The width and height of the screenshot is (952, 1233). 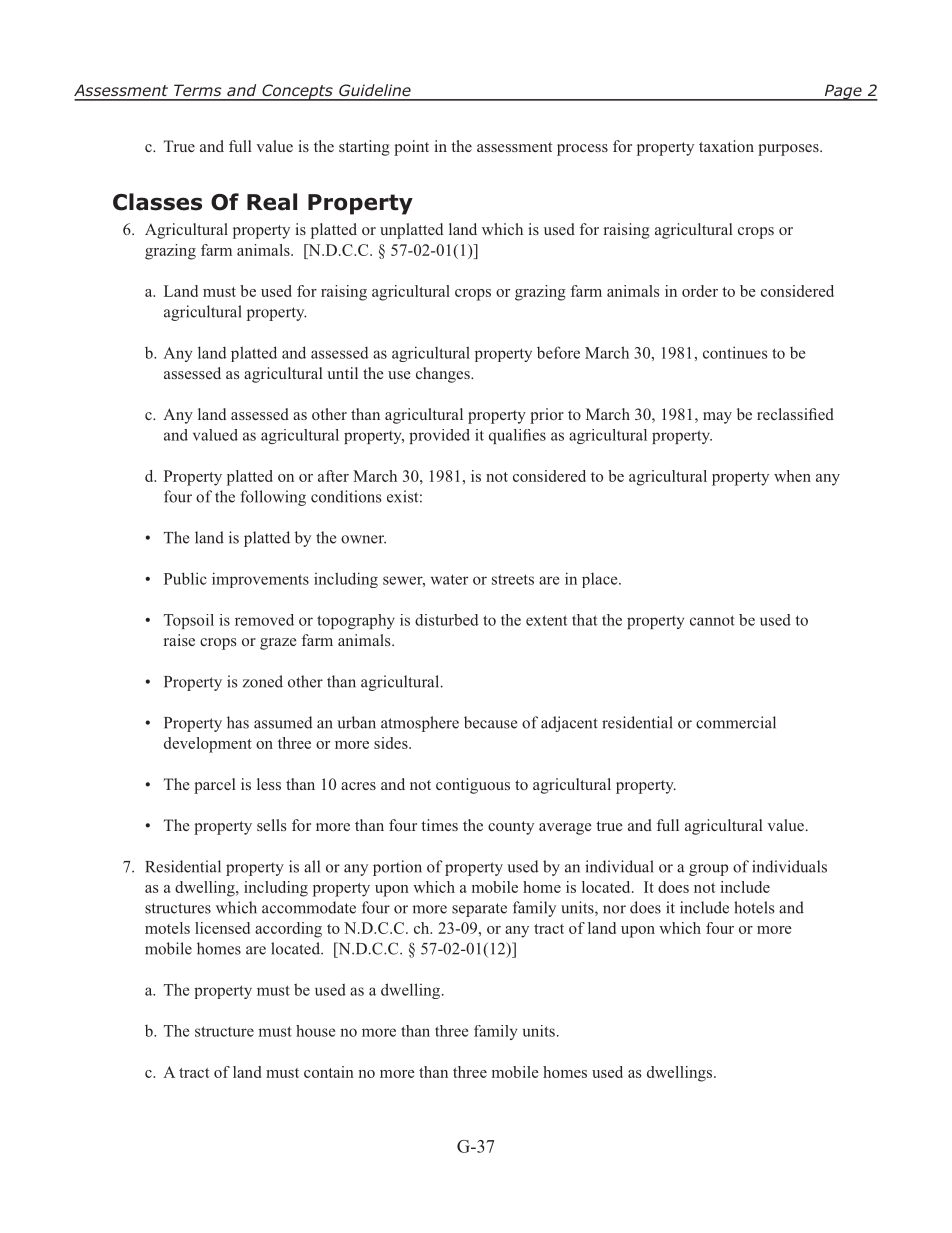 What do you see at coordinates (238, 722) in the screenshot?
I see `has` at bounding box center [238, 722].
